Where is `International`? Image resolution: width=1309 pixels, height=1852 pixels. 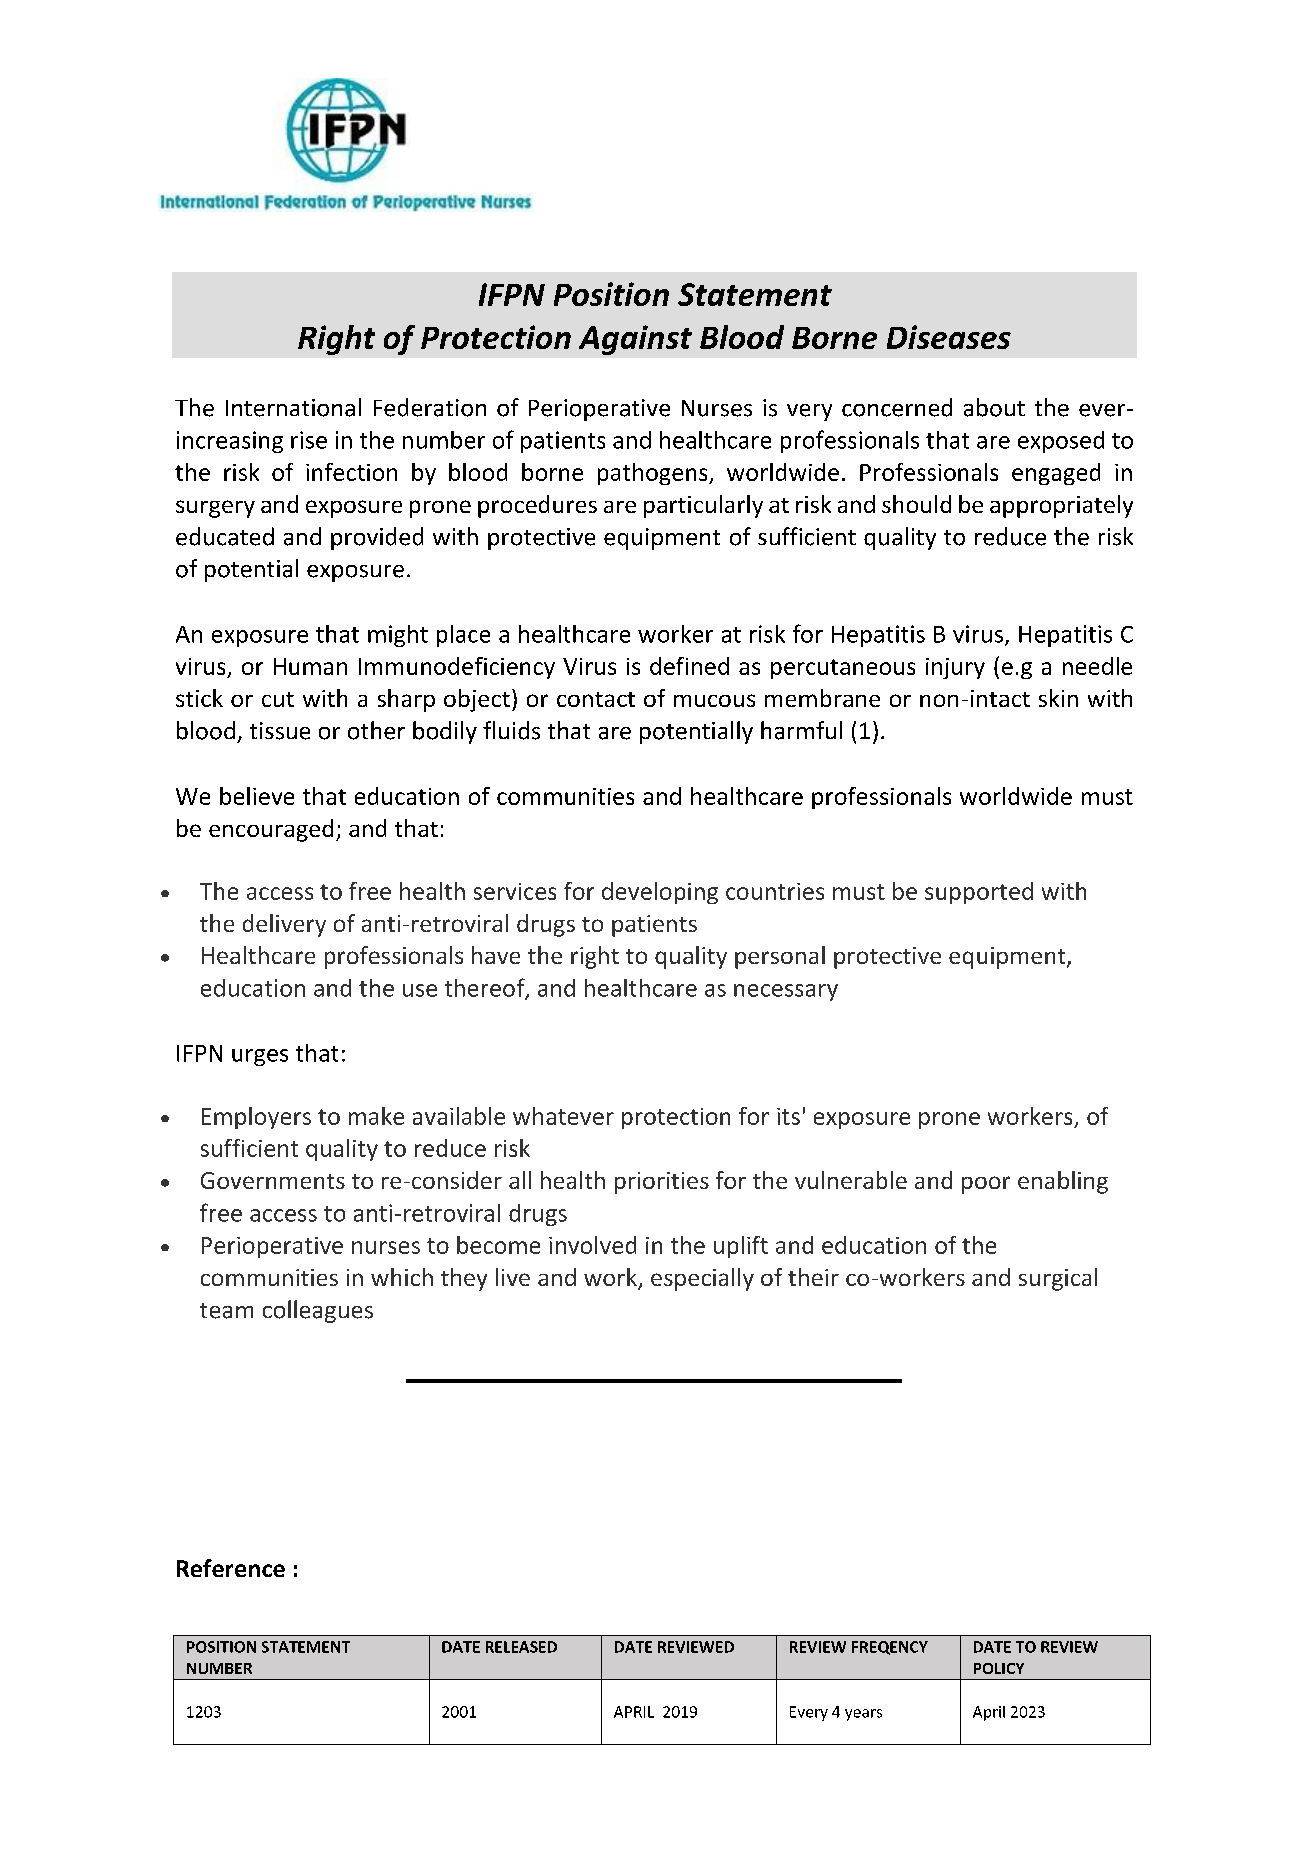 International is located at coordinates (293, 407).
